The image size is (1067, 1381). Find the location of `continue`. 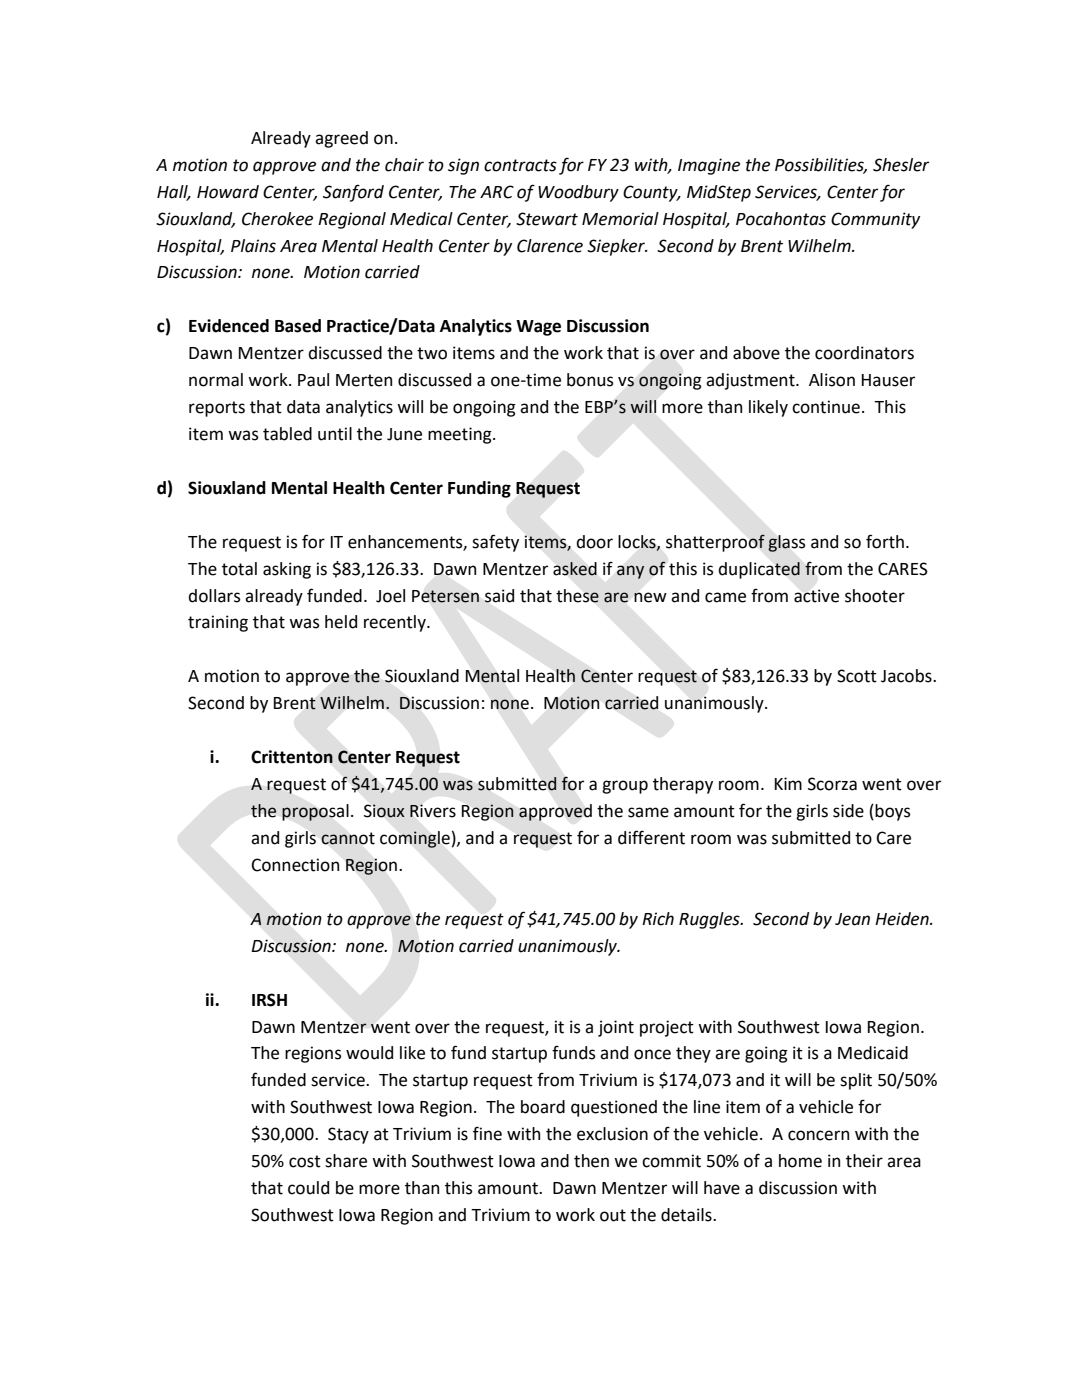

continue is located at coordinates (826, 407).
